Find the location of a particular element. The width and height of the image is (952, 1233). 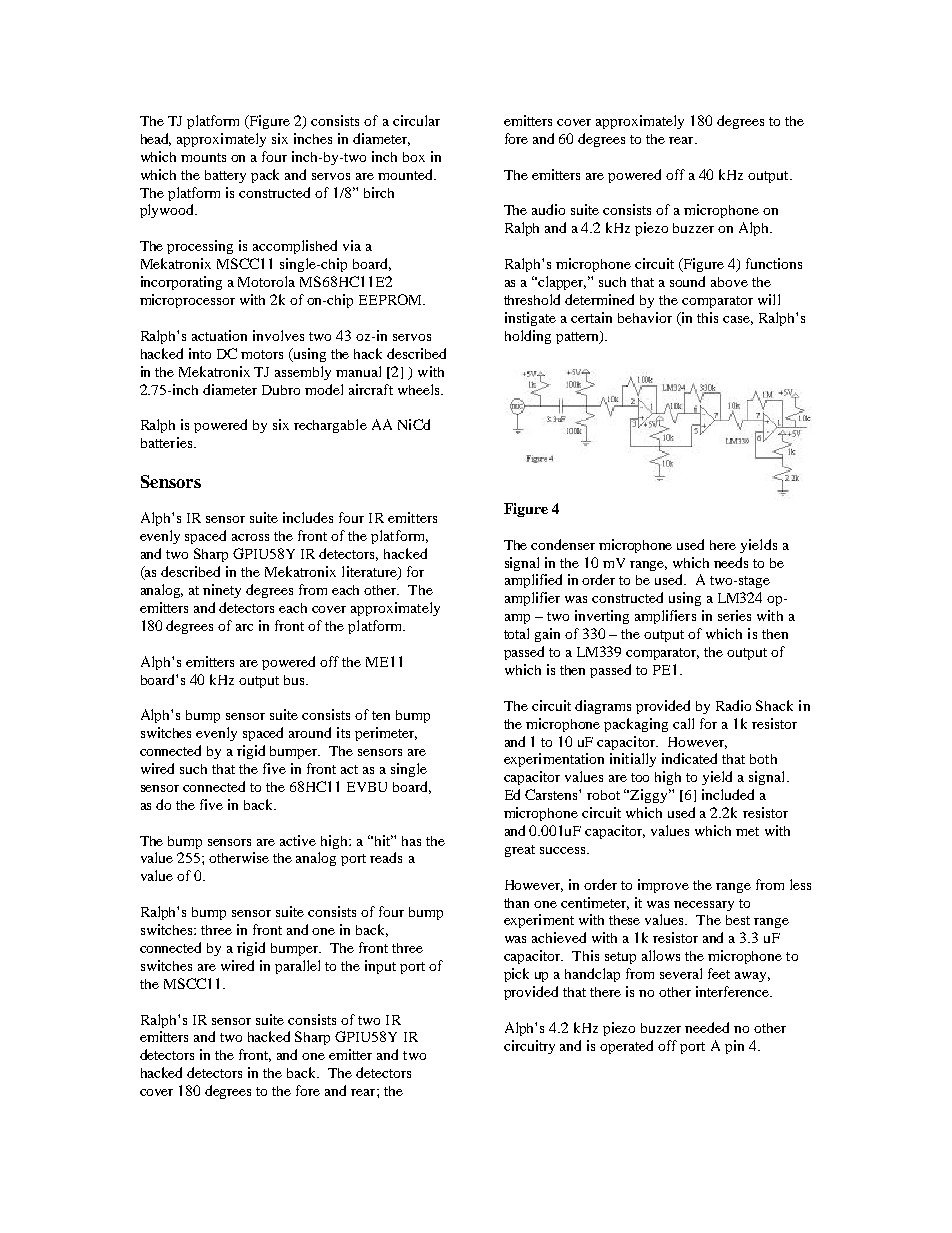

included is located at coordinates (728, 794).
